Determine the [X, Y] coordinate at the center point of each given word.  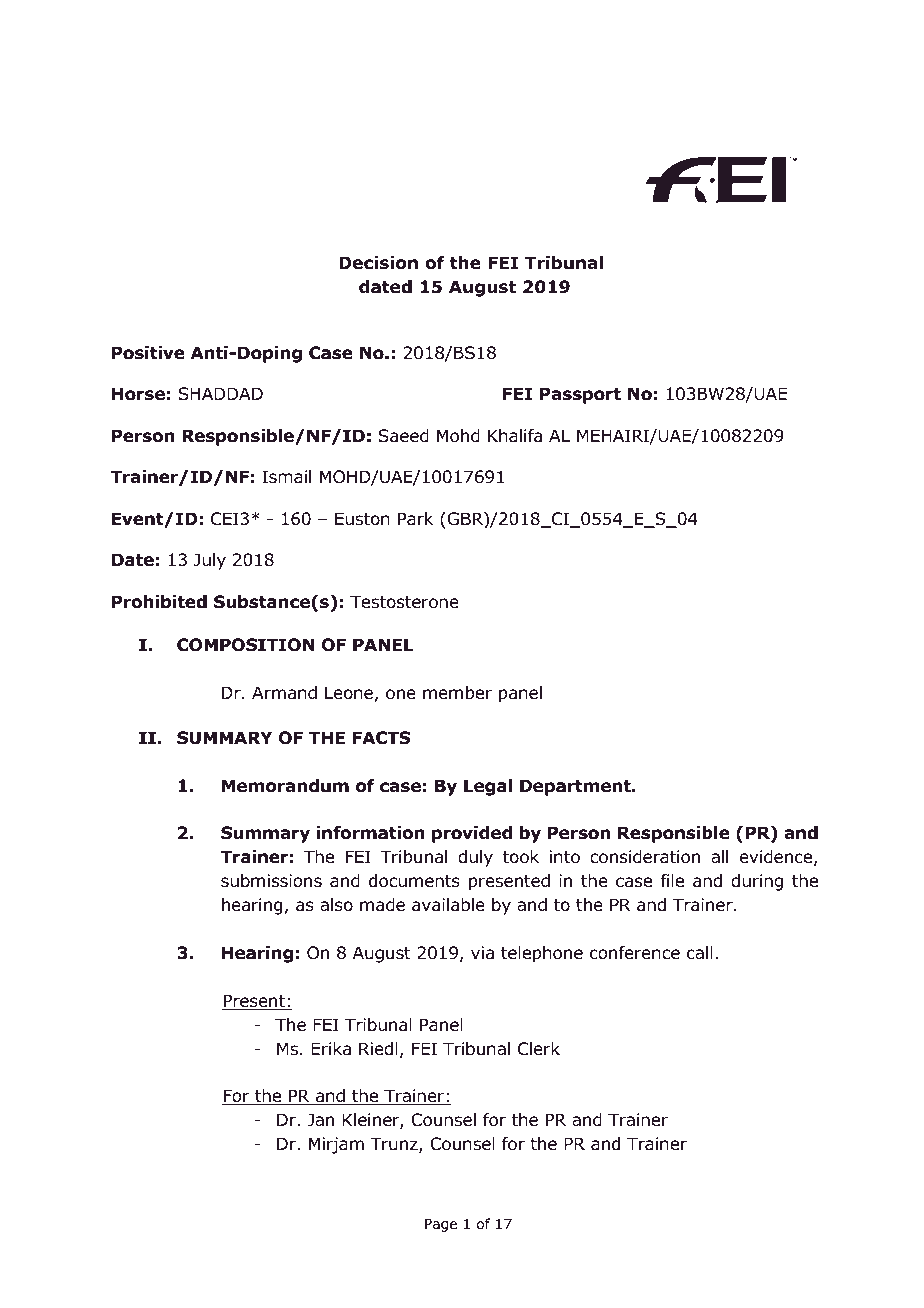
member [457, 693]
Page [441, 1225]
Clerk [539, 1049]
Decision [378, 263]
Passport [580, 395]
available [448, 905]
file [672, 881]
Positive [148, 353]
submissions [271, 881]
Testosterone [404, 602]
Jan [320, 1120]
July [210, 561]
